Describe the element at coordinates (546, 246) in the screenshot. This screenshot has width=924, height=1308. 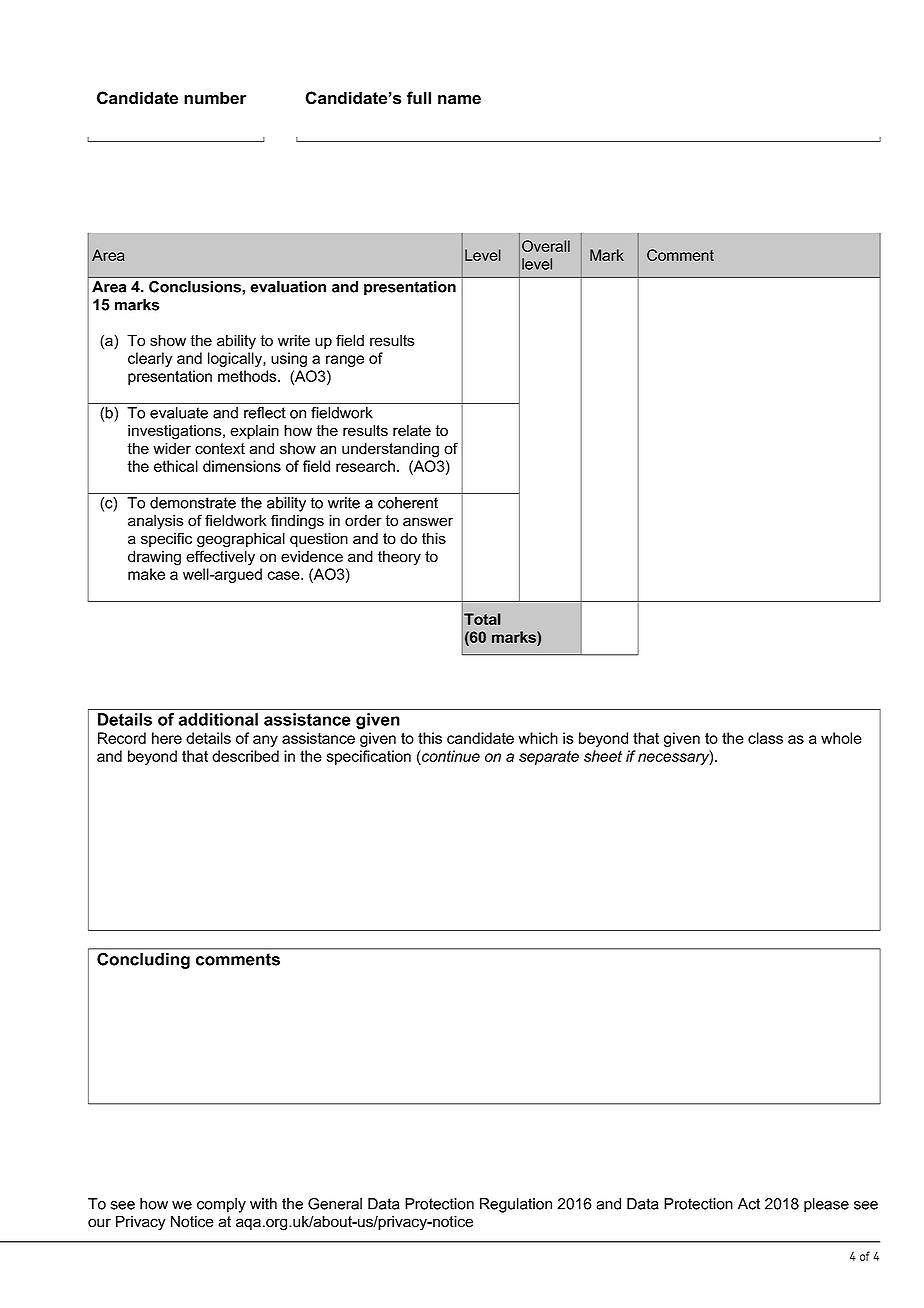
I see `Overall` at that location.
